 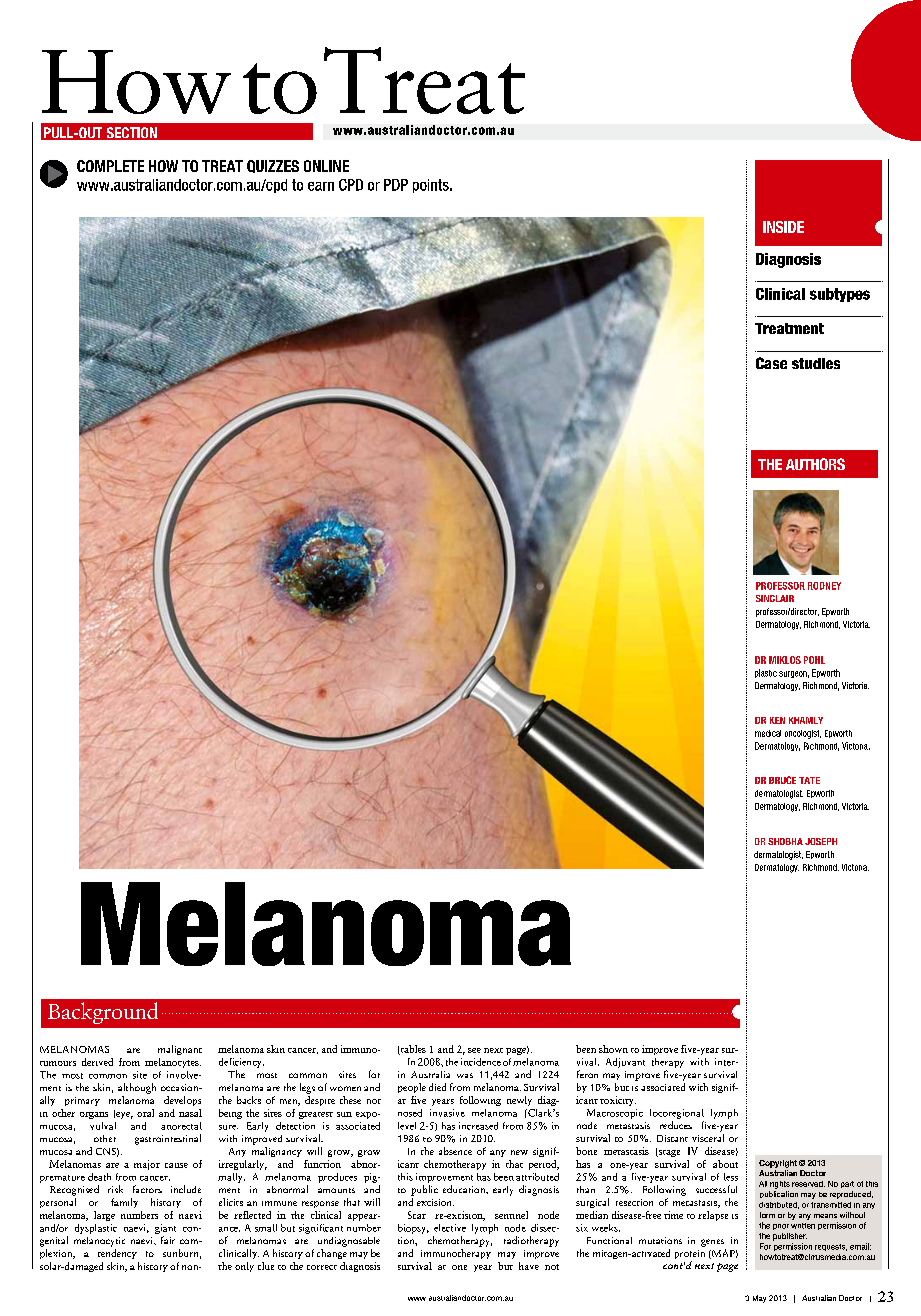 What do you see at coordinates (777, 720) in the screenshot?
I see `Ken` at bounding box center [777, 720].
